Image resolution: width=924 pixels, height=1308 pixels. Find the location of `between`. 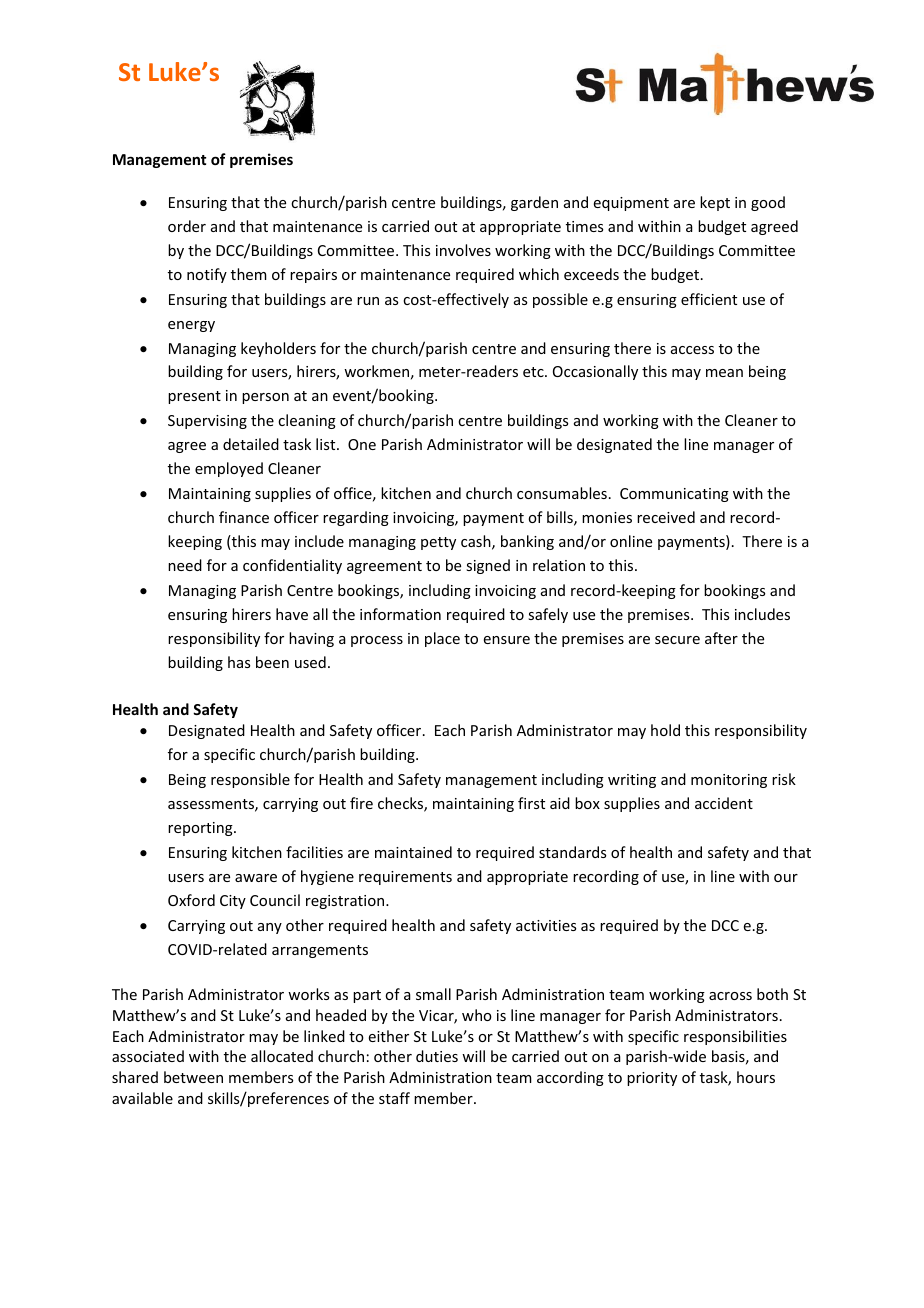

between is located at coordinates (193, 1077).
